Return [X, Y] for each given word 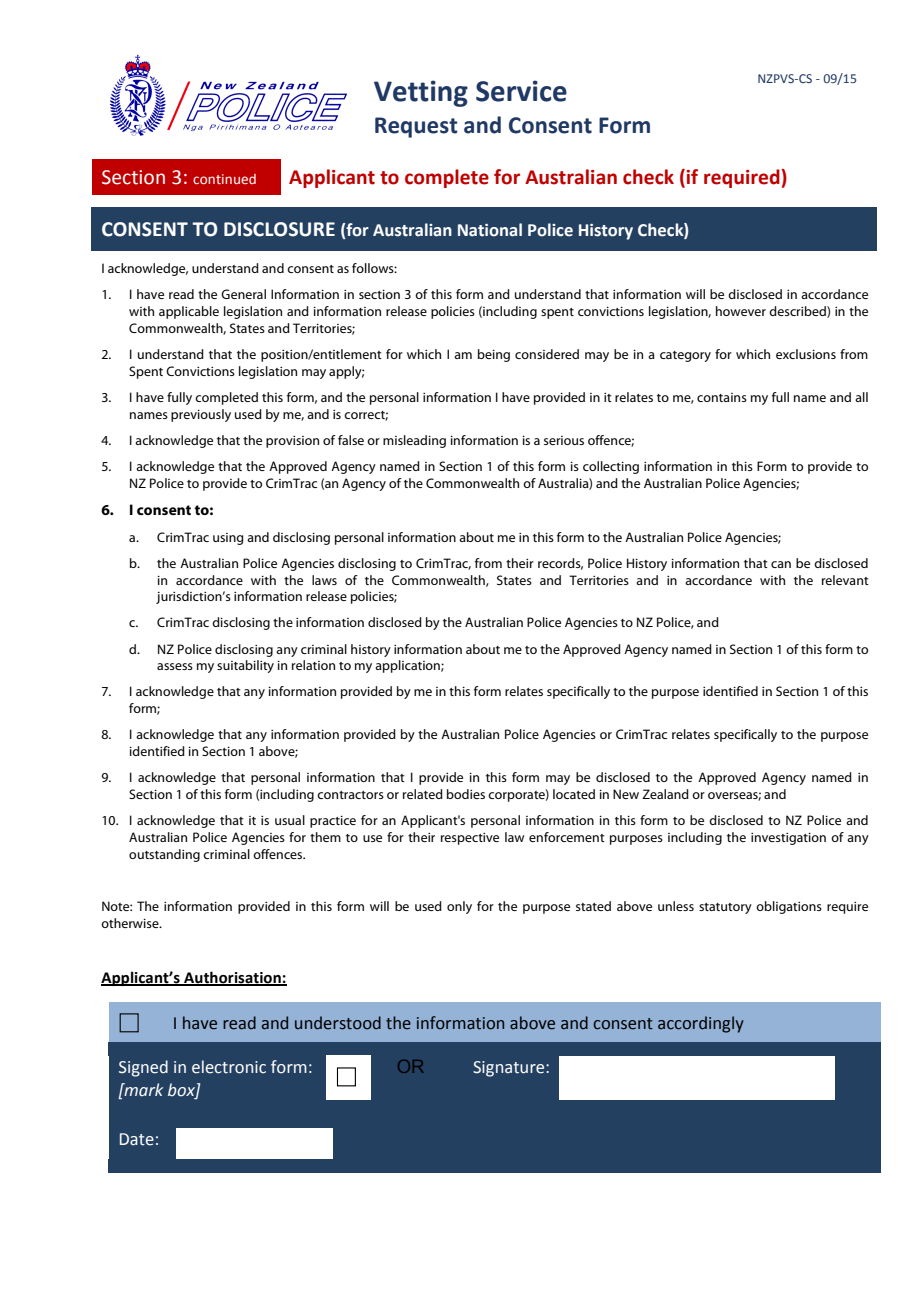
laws [324, 580]
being [494, 355]
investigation [788, 839]
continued [224, 179]
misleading [414, 441]
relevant [845, 580]
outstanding [164, 855]
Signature [510, 1069]
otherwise [131, 923]
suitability [245, 666]
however [741, 311]
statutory [725, 908]
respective [470, 839]
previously [201, 415]
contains [722, 397]
